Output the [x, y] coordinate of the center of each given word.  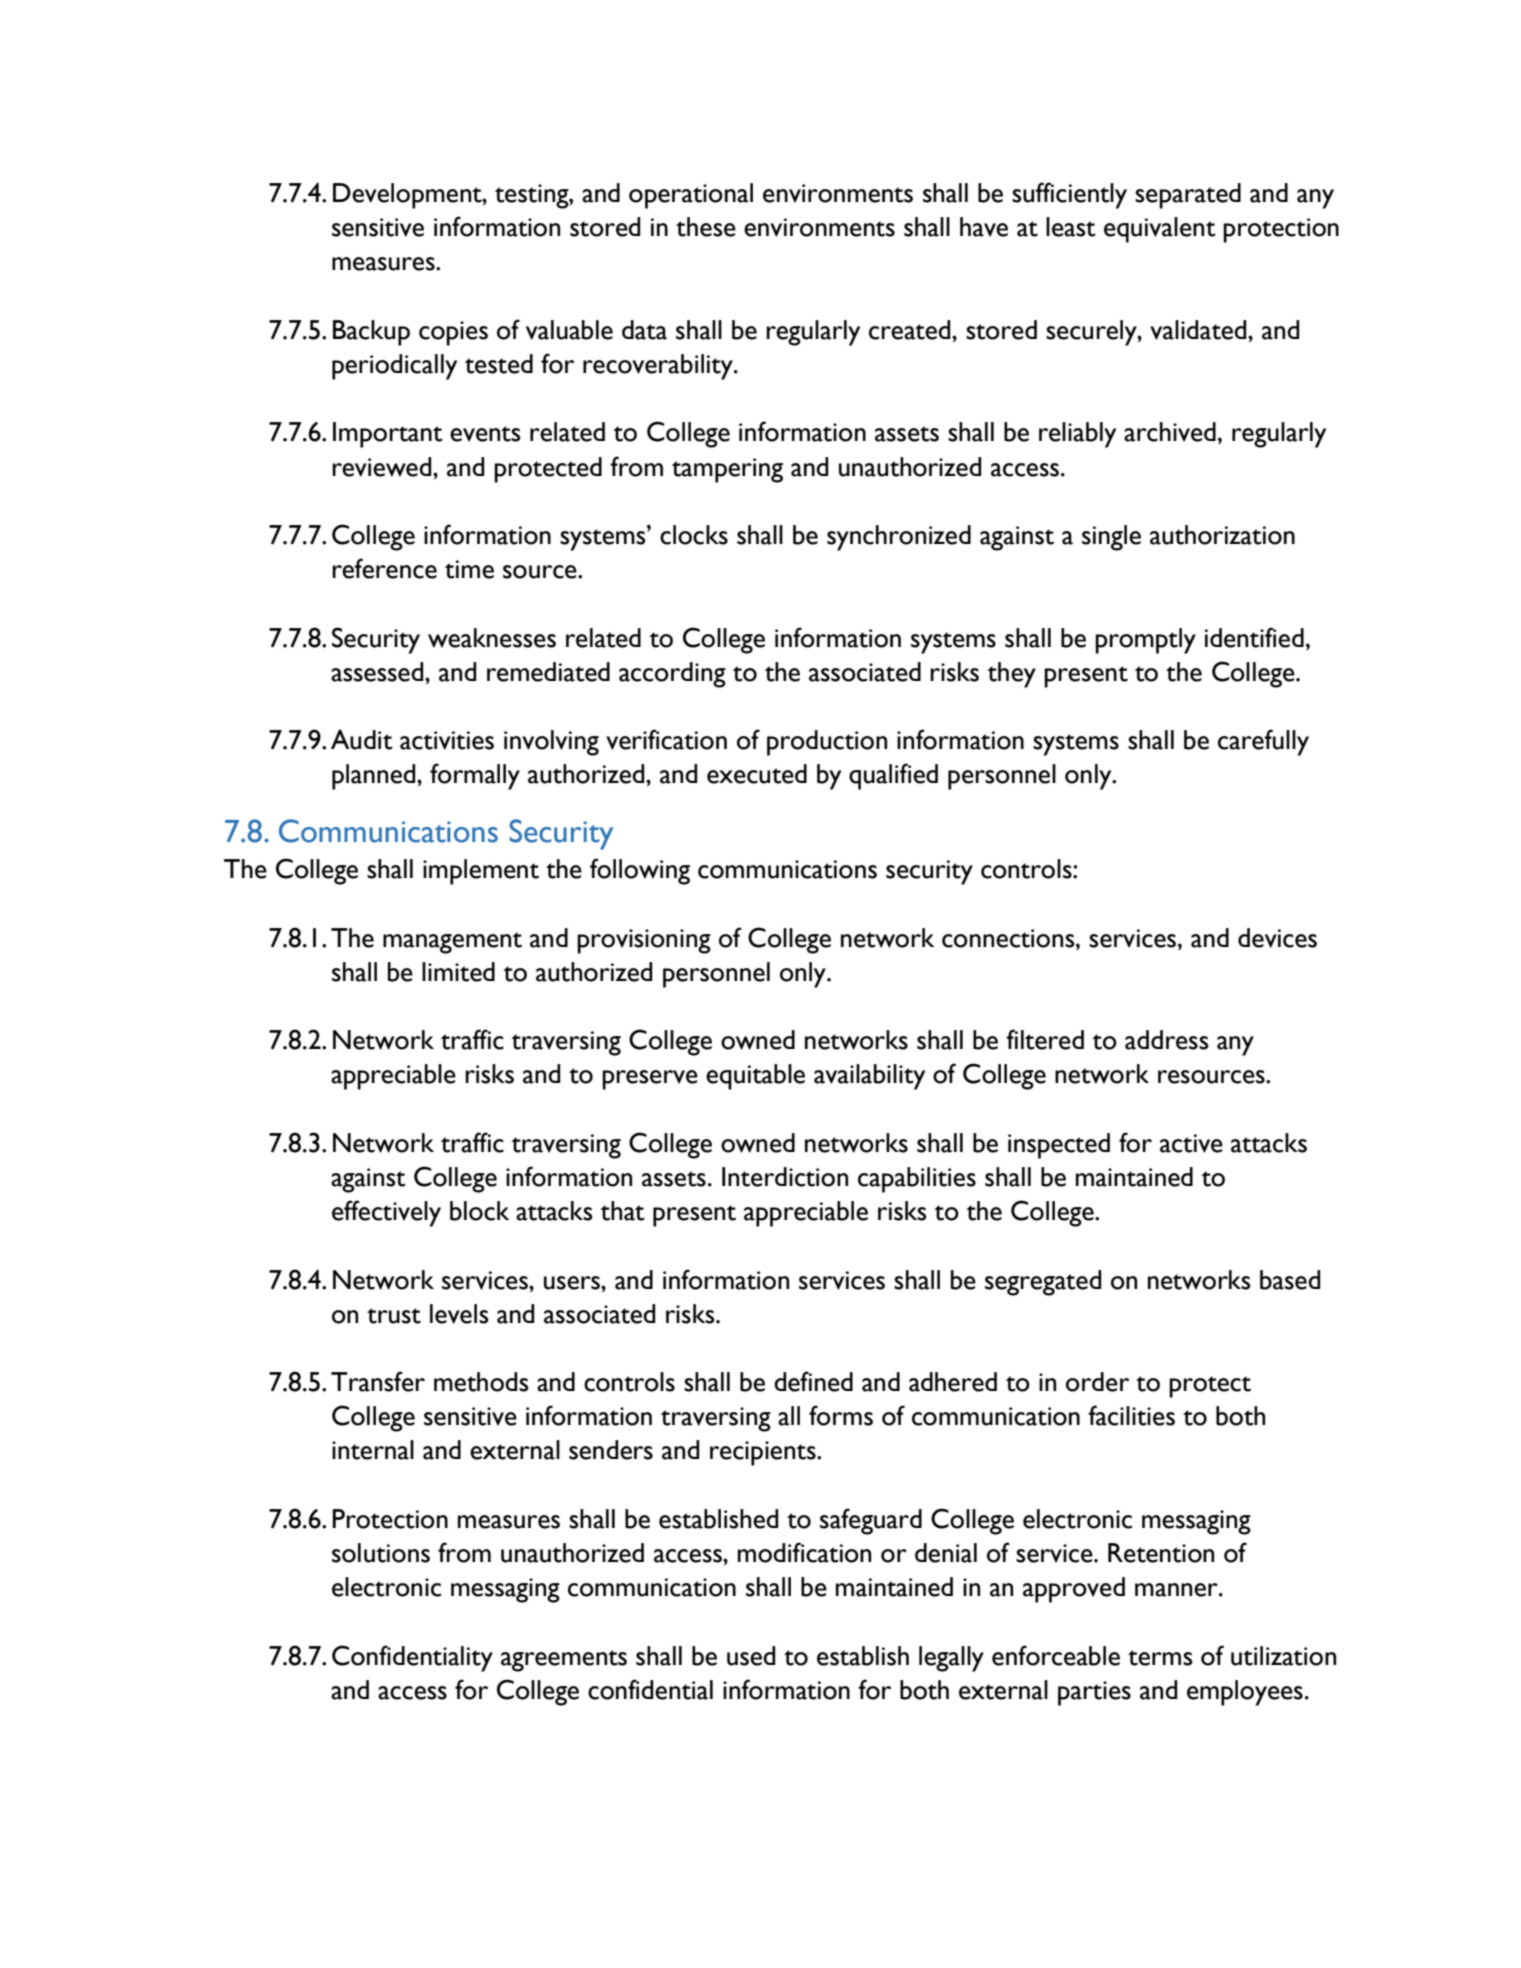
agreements [564, 1661]
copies [453, 333]
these [706, 227]
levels [459, 1314]
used [751, 1656]
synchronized [899, 538]
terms [1160, 1658]
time [469, 569]
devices [1277, 938]
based [1290, 1280]
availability [869, 1077]
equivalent [1160, 230]
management [452, 943]
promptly [1145, 641]
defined [813, 1381]
